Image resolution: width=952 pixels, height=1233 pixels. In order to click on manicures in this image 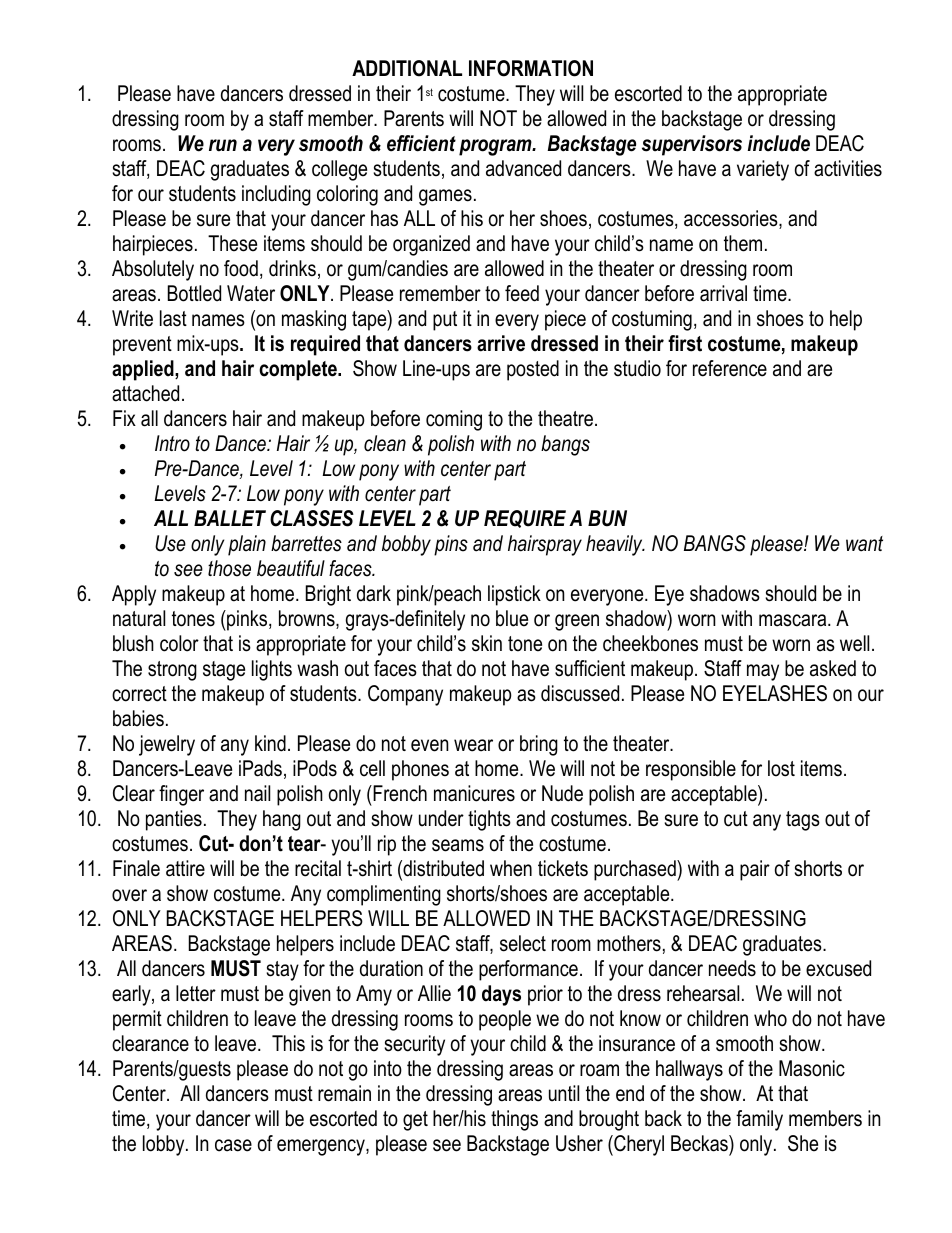, I will do `click(474, 793)`.
